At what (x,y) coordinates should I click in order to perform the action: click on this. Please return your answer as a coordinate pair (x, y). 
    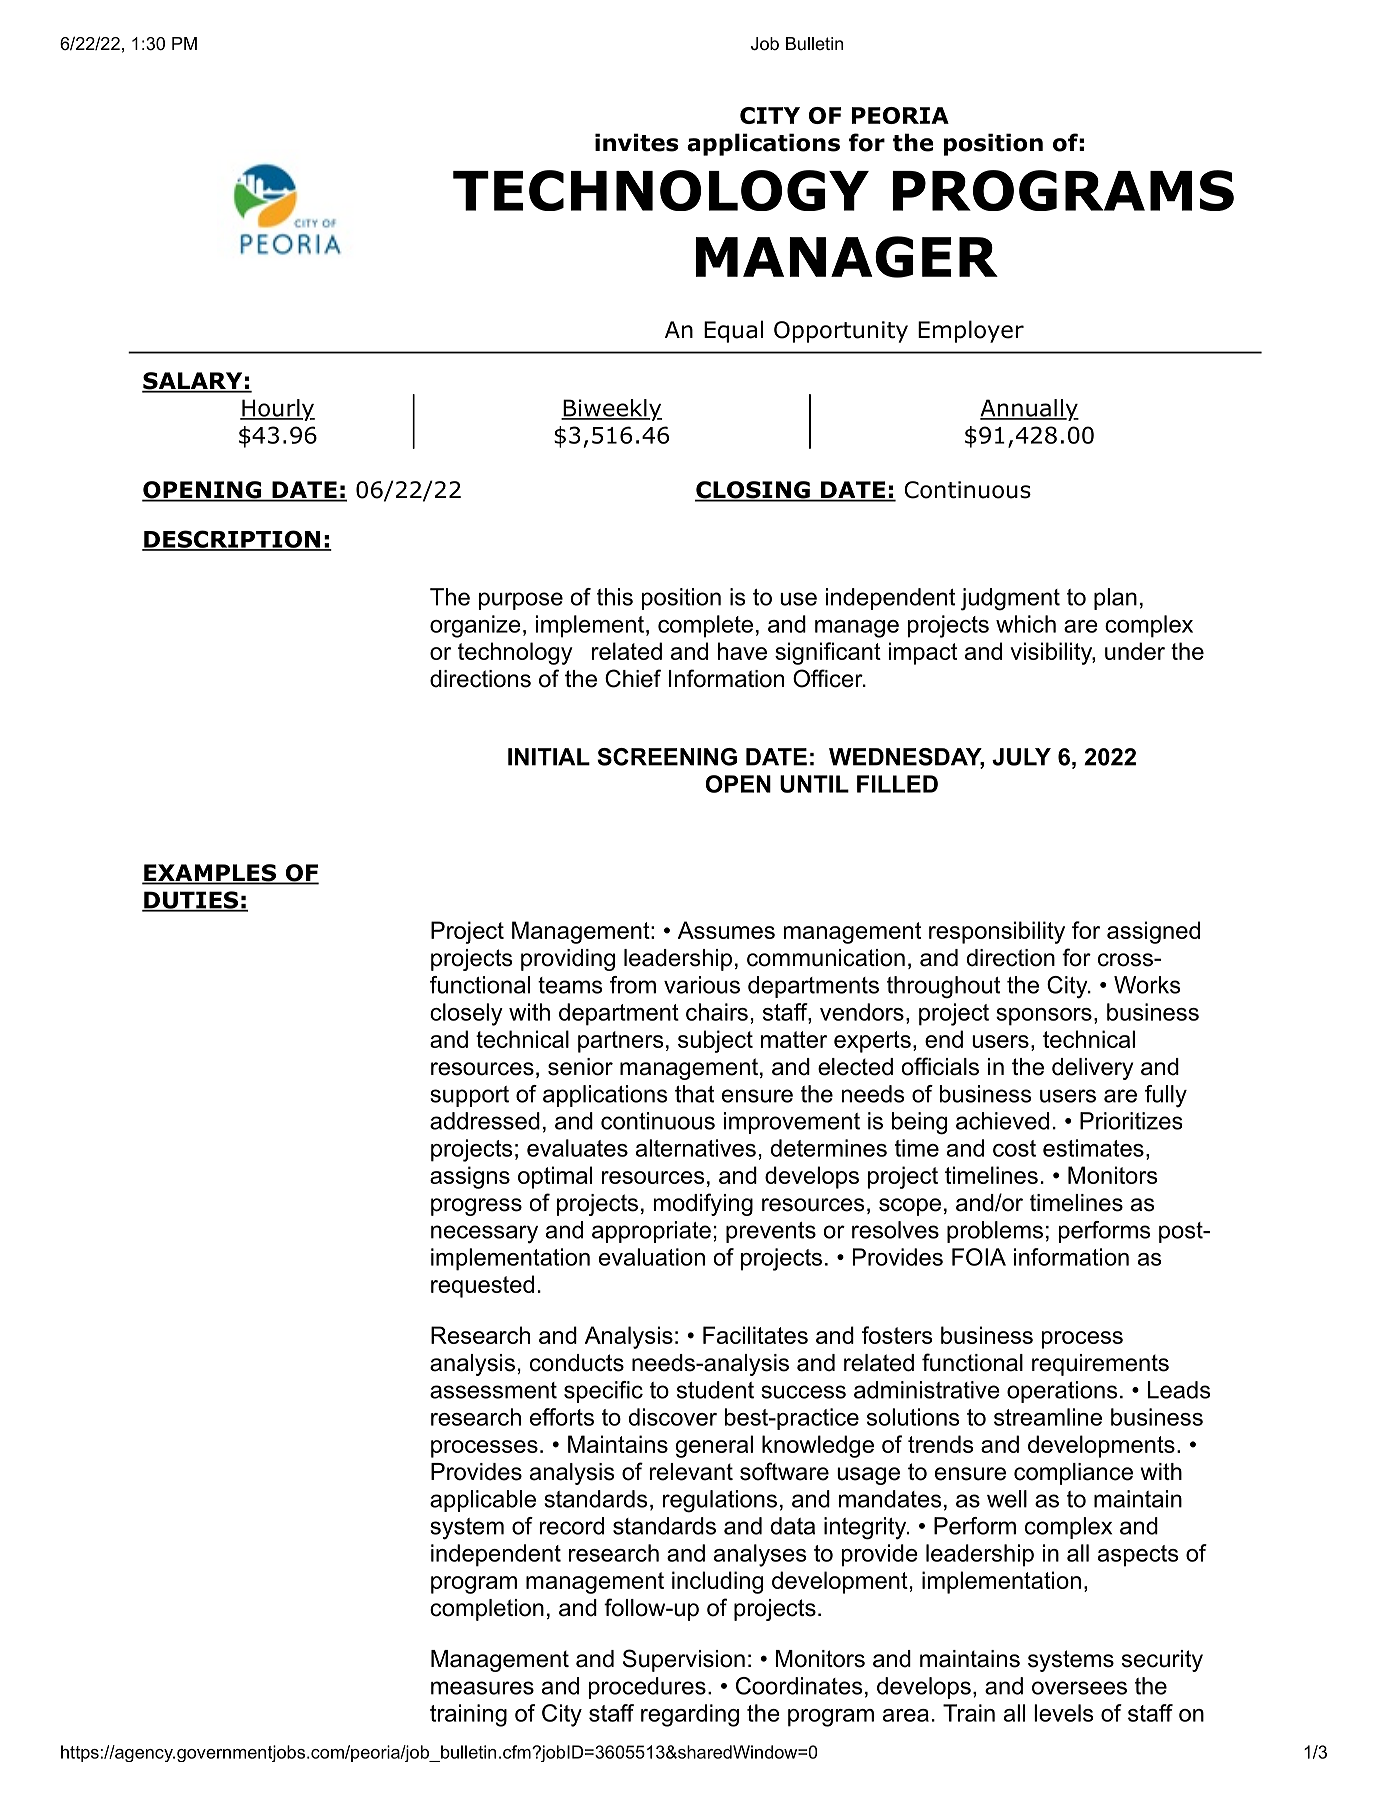
    Looking at the image, I should click on (615, 597).
